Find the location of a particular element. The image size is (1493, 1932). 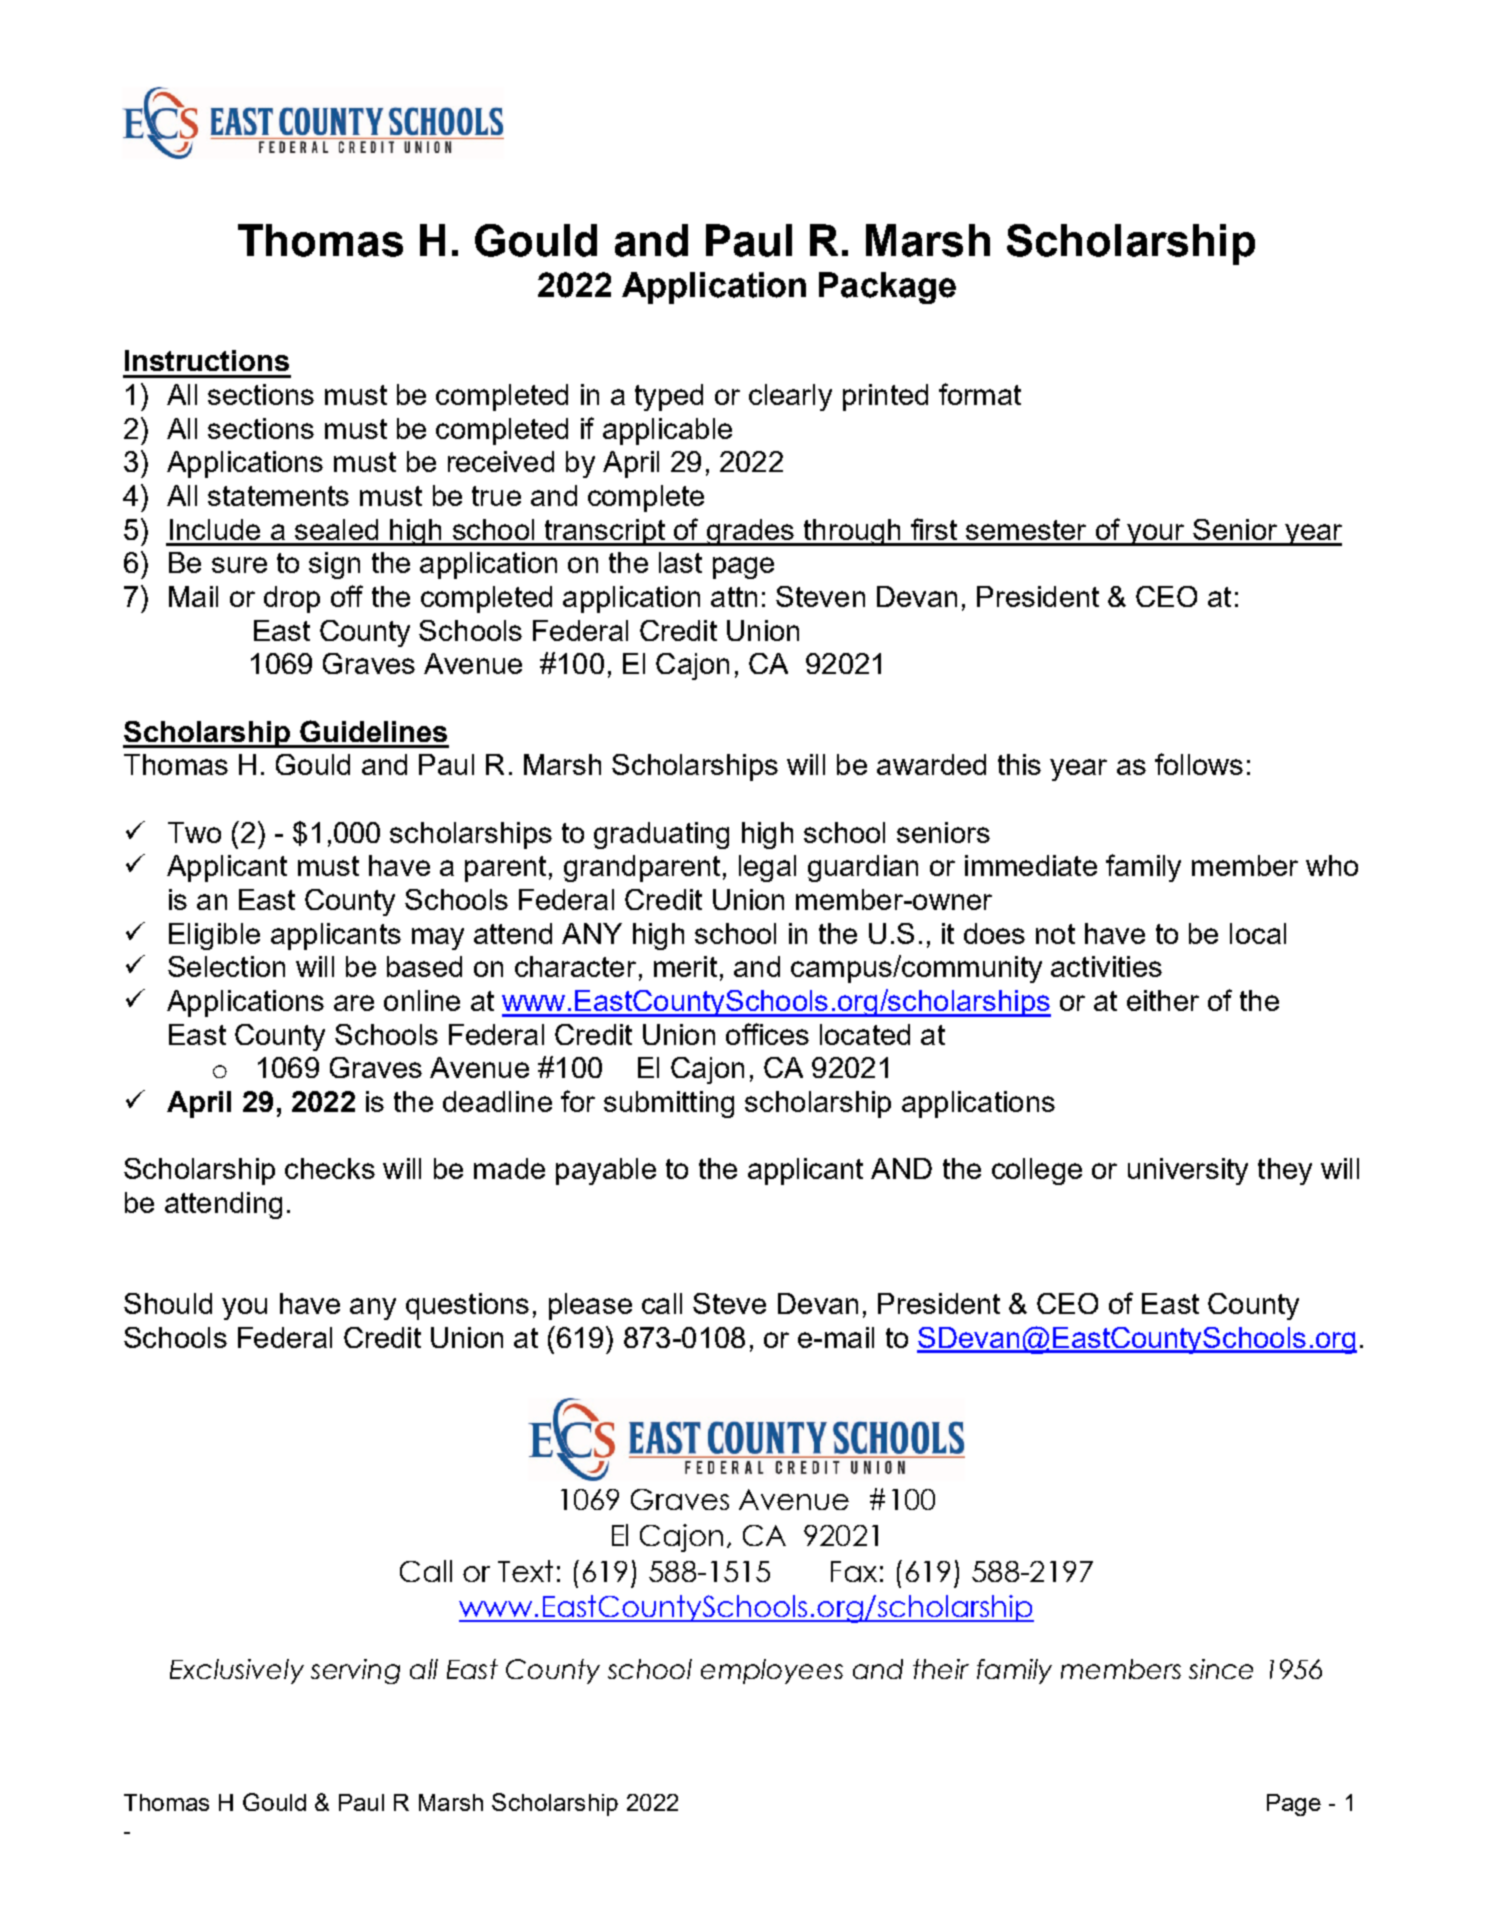

Selection is located at coordinates (226, 966).
